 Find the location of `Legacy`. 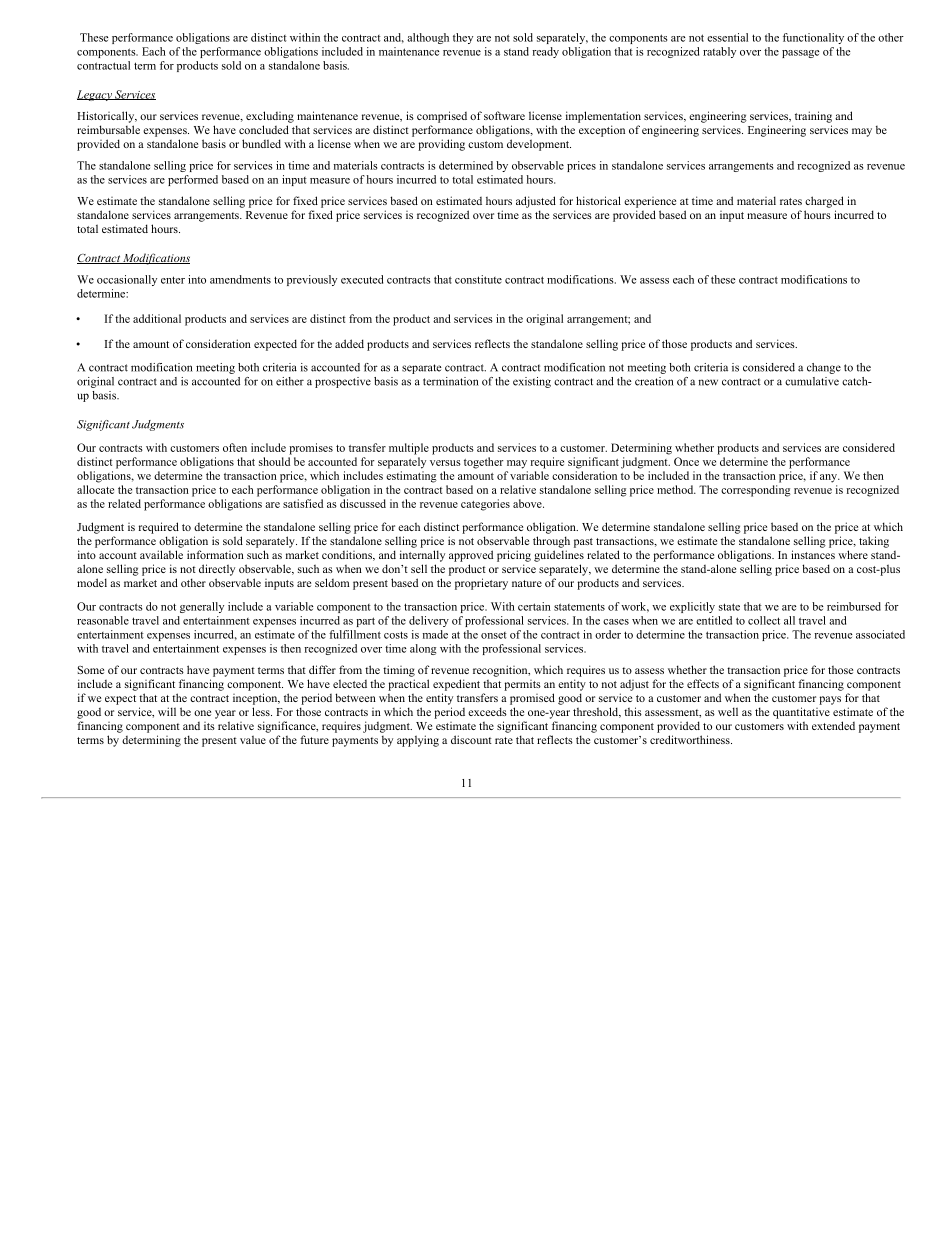

Legacy is located at coordinates (95, 95).
